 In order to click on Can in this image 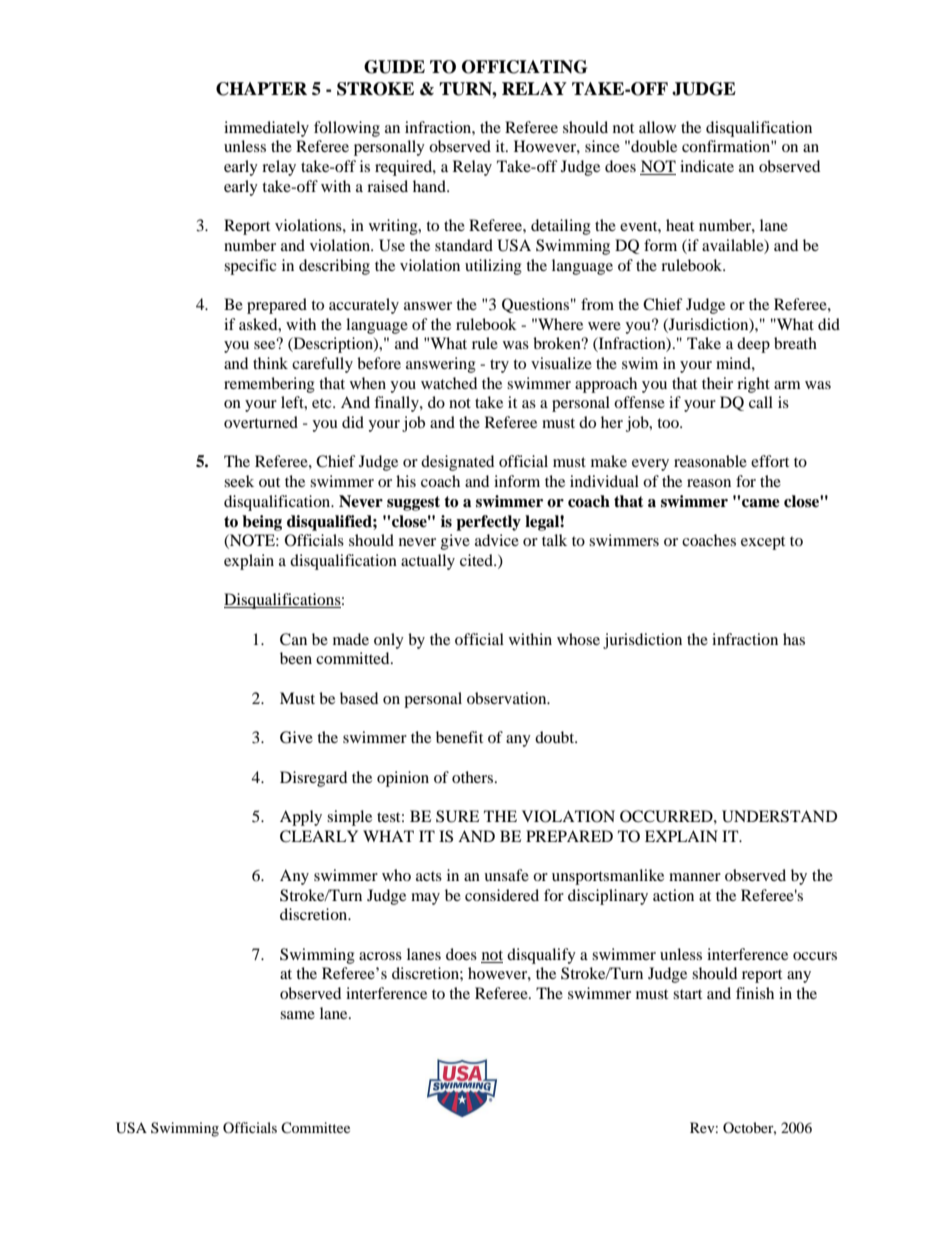, I will do `click(293, 639)`.
